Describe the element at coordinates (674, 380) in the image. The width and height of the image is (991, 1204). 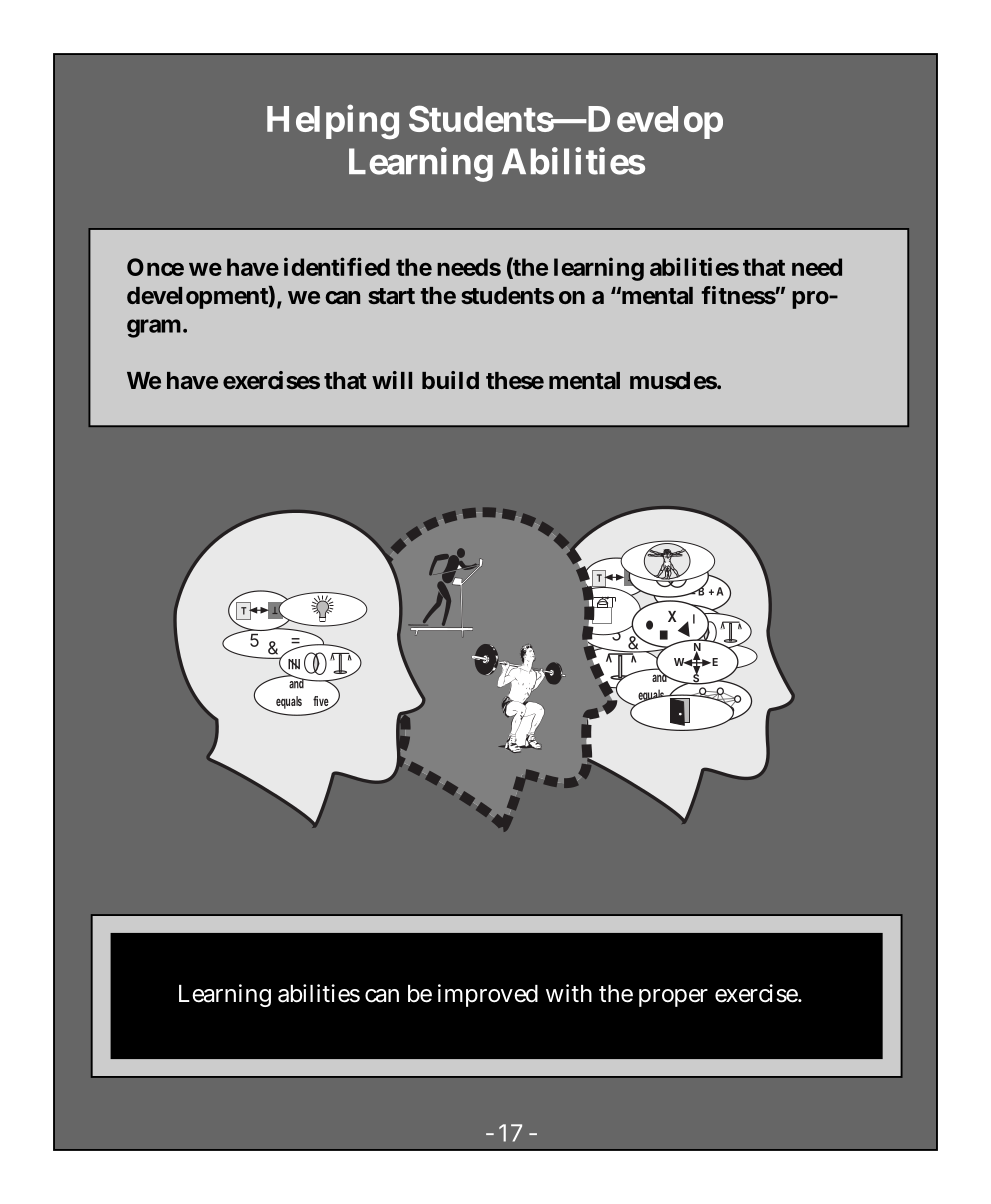
I see `muscles` at that location.
